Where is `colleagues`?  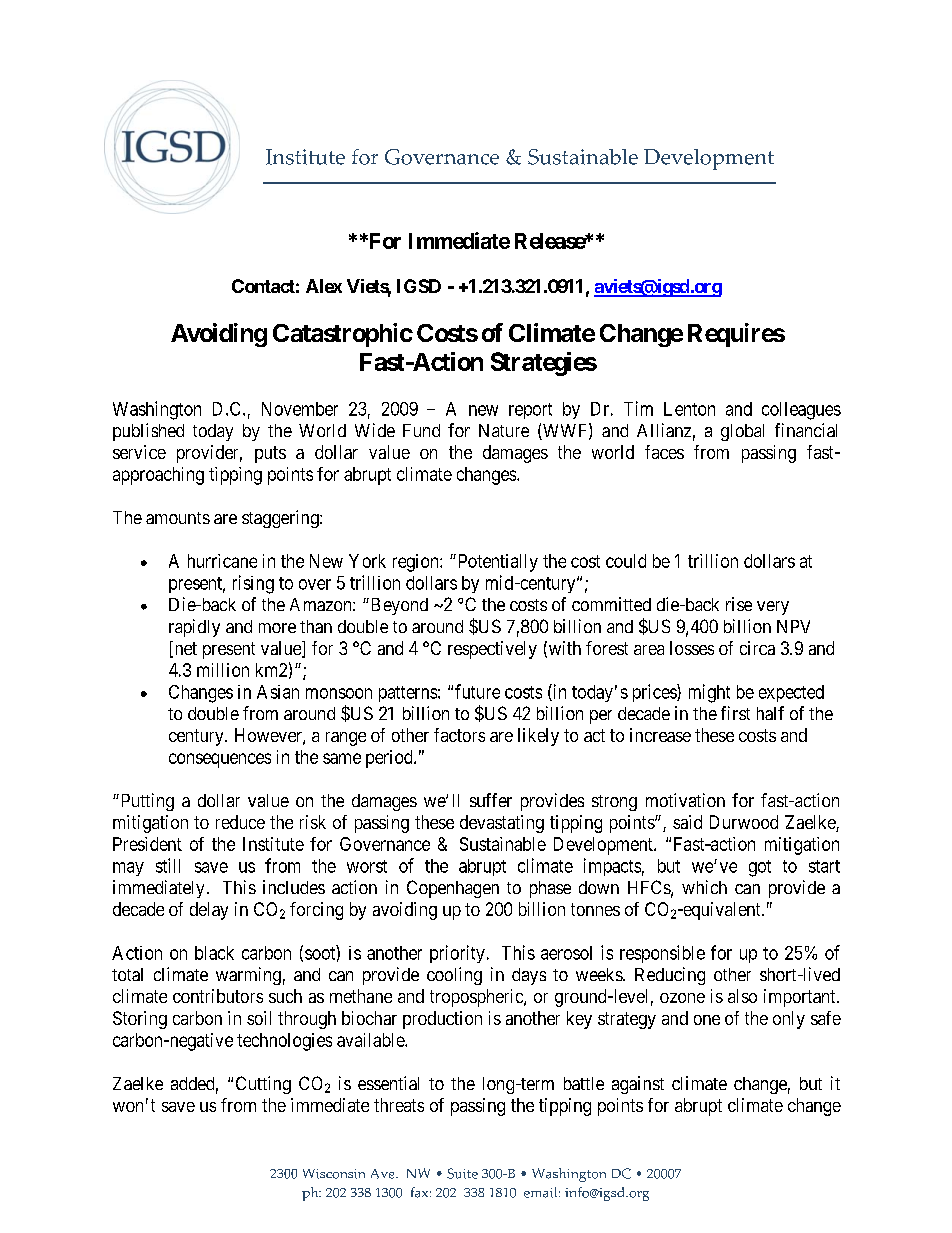
colleagues is located at coordinates (801, 411).
